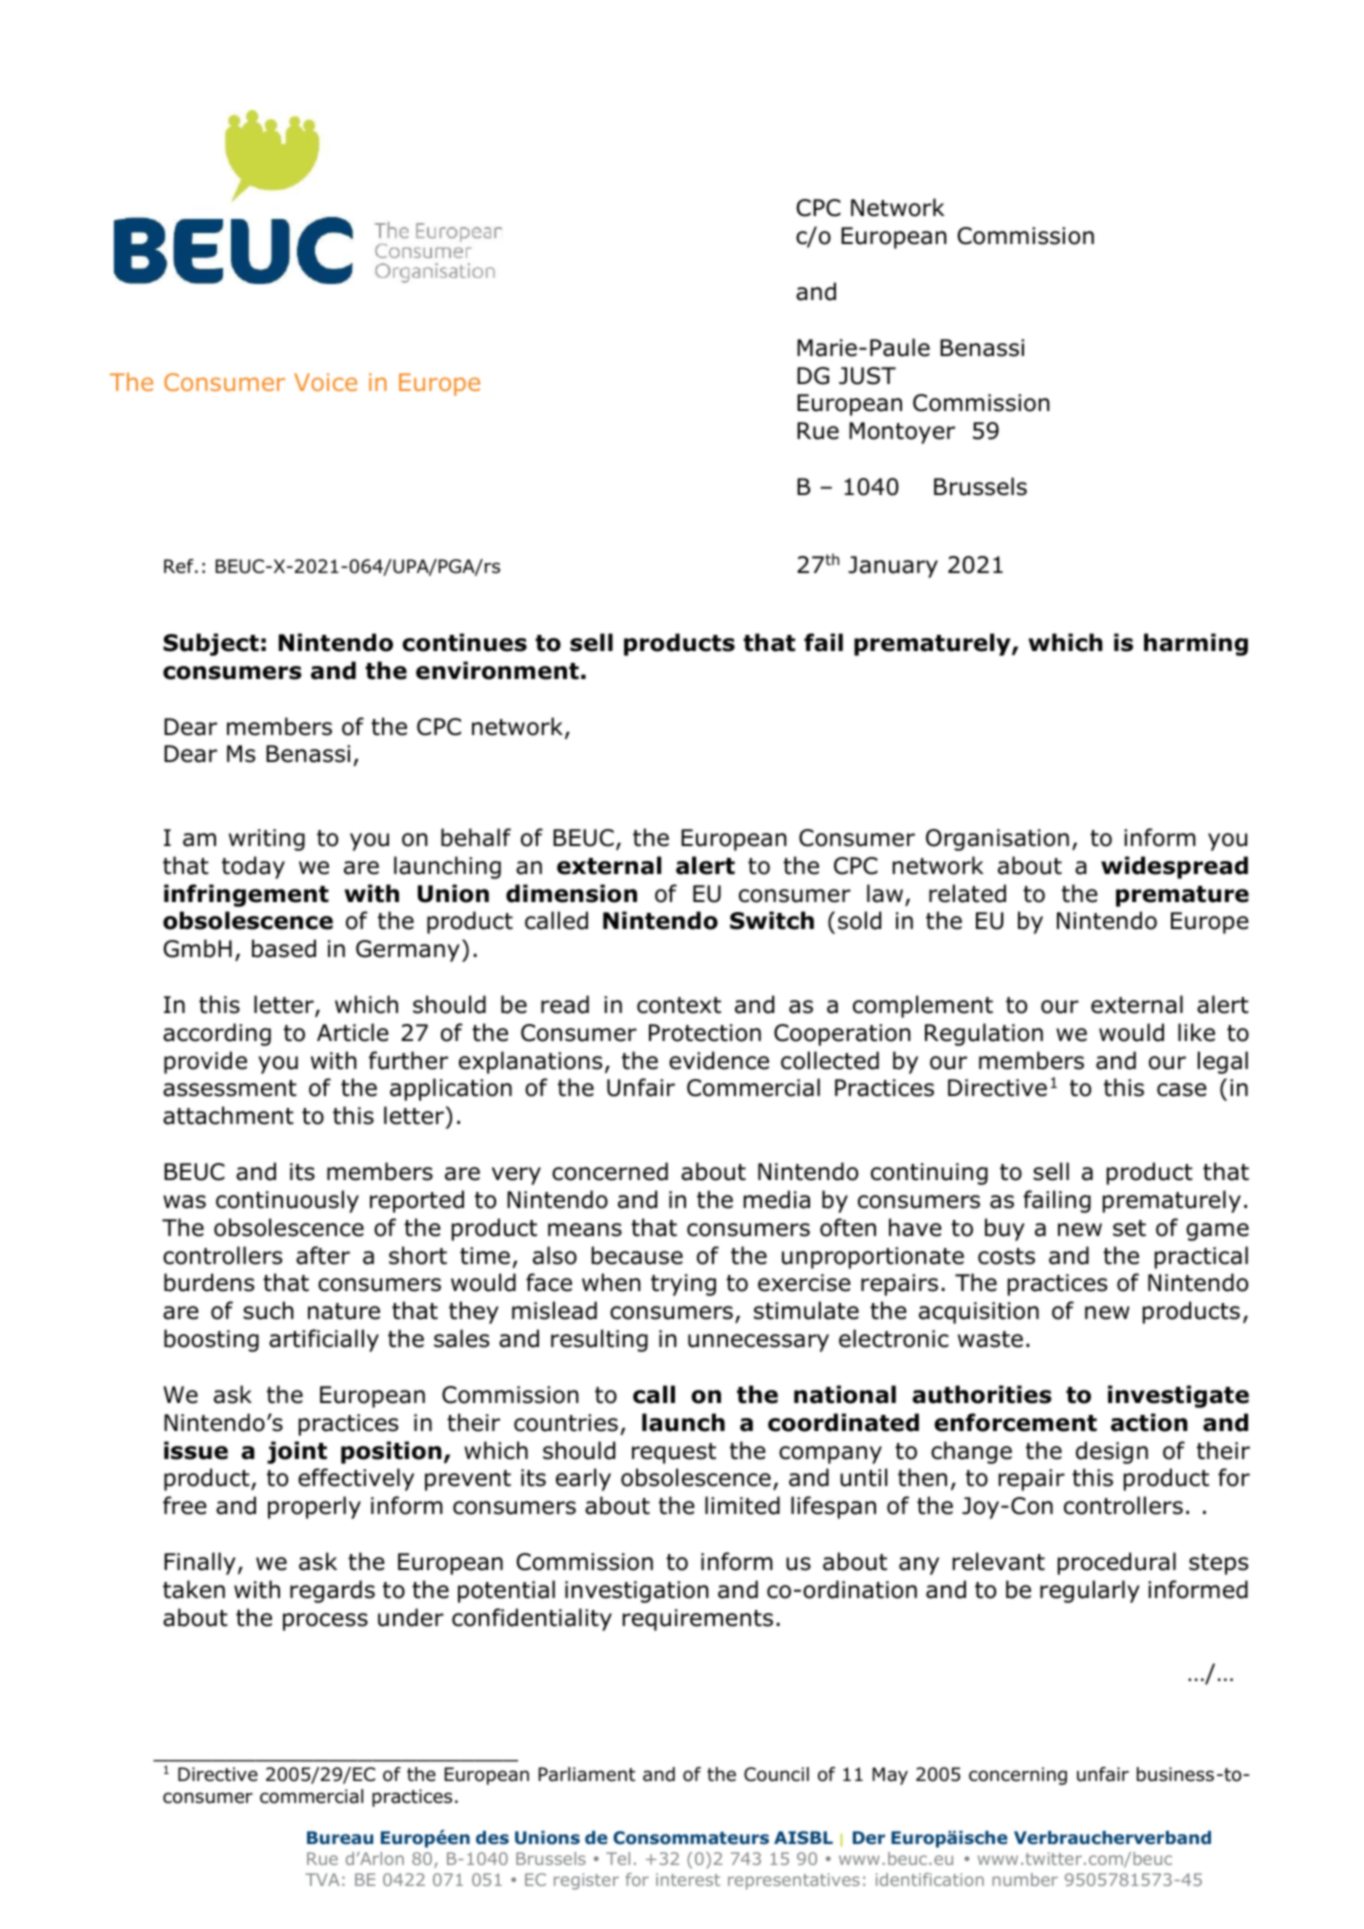 This screenshot has width=1364, height=1929. Describe the element at coordinates (325, 382) in the screenshot. I see `Voice` at that location.
